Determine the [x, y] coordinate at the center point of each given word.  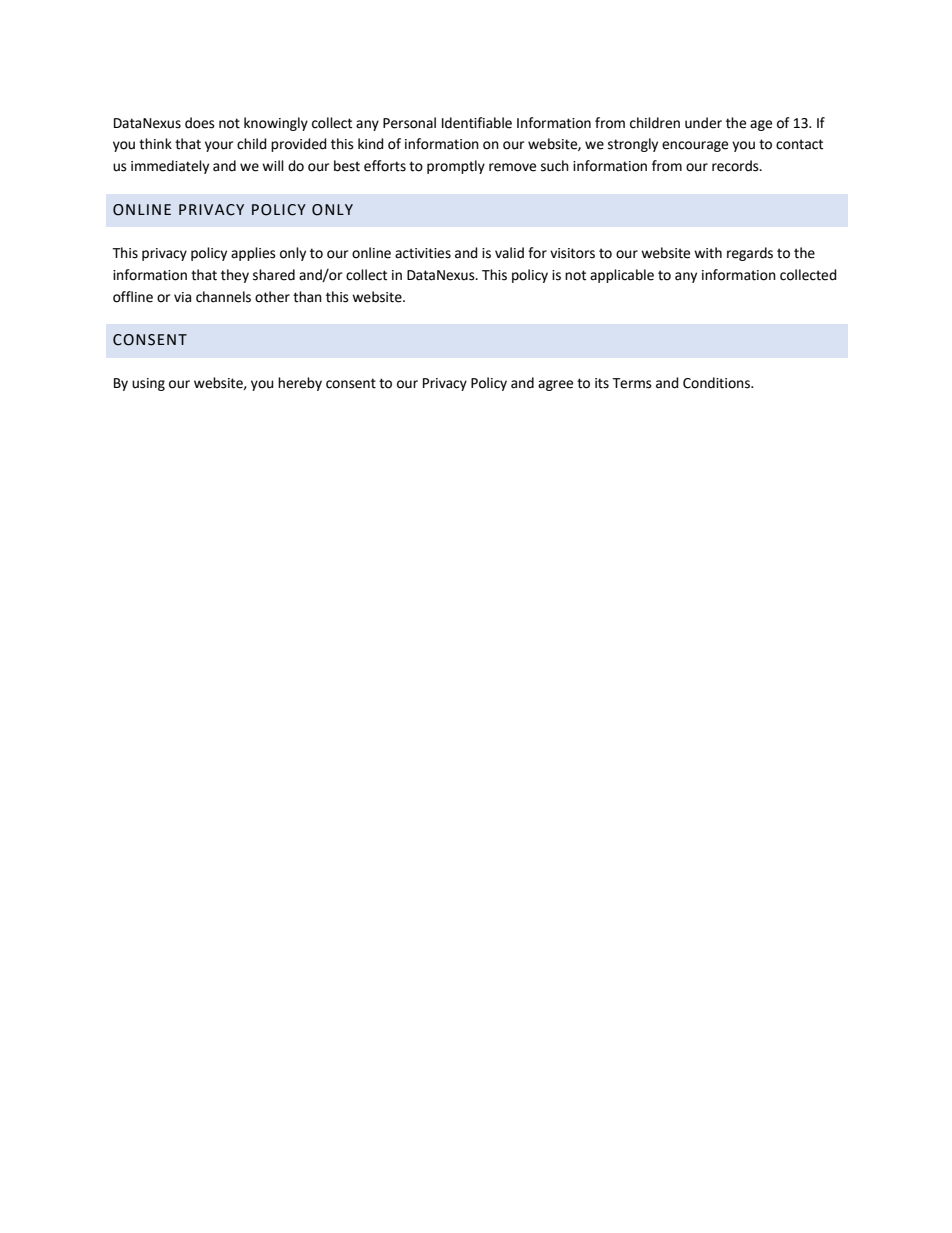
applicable [622, 276]
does [200, 123]
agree [555, 385]
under [703, 123]
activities [423, 253]
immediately [170, 167]
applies [253, 254]
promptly [456, 167]
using [148, 384]
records [736, 166]
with [708, 253]
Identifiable [477, 123]
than [307, 297]
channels [223, 297]
